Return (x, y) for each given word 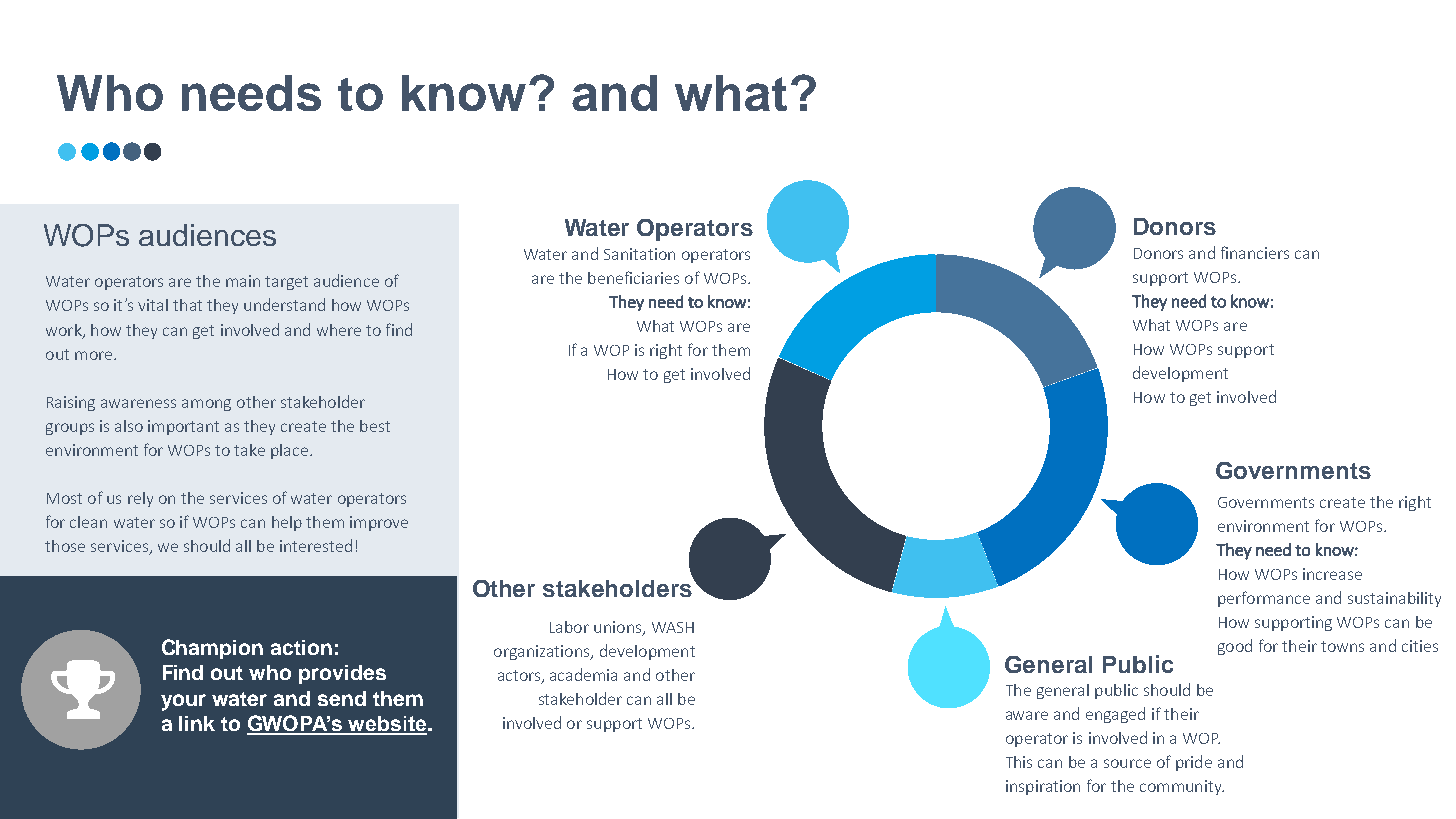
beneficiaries (633, 277)
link (197, 723)
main (243, 281)
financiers (1255, 252)
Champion (212, 649)
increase (1332, 574)
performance (1264, 599)
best (375, 426)
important (183, 427)
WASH (673, 627)
